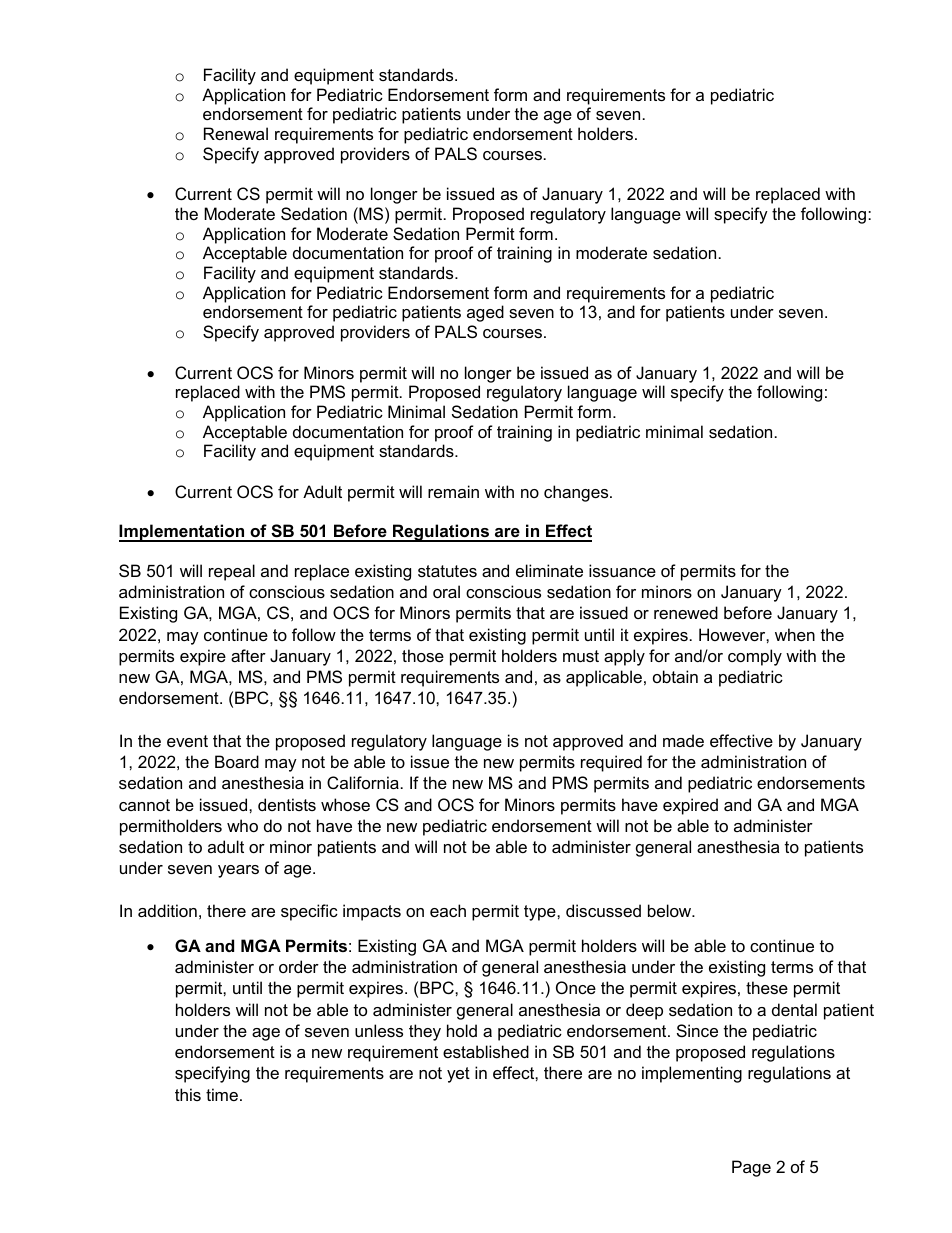 The image size is (952, 1233). What do you see at coordinates (183, 533) in the screenshot?
I see `Implementation` at bounding box center [183, 533].
